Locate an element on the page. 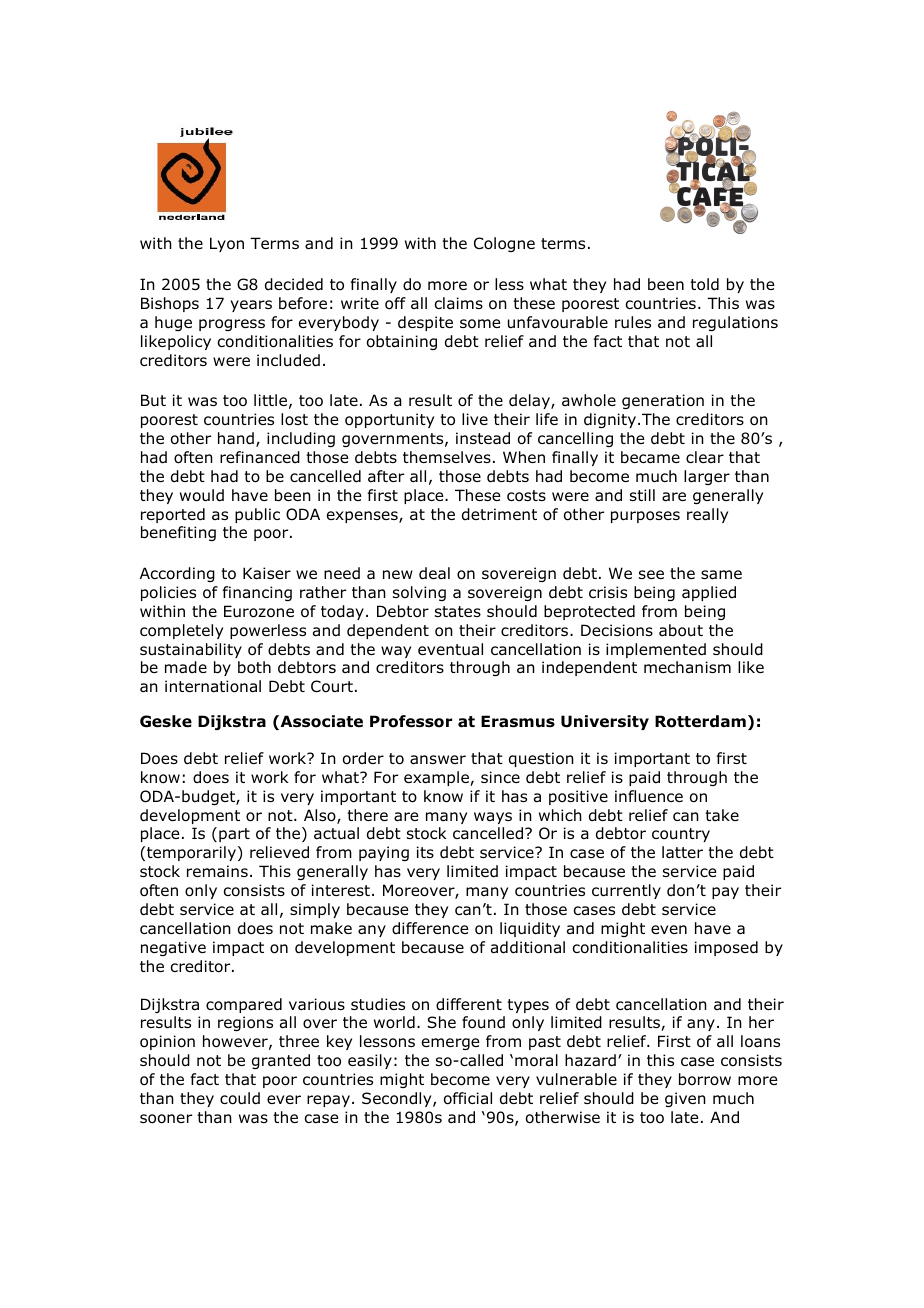 The height and width of the page is (1308, 924). ways is located at coordinates (493, 818).
